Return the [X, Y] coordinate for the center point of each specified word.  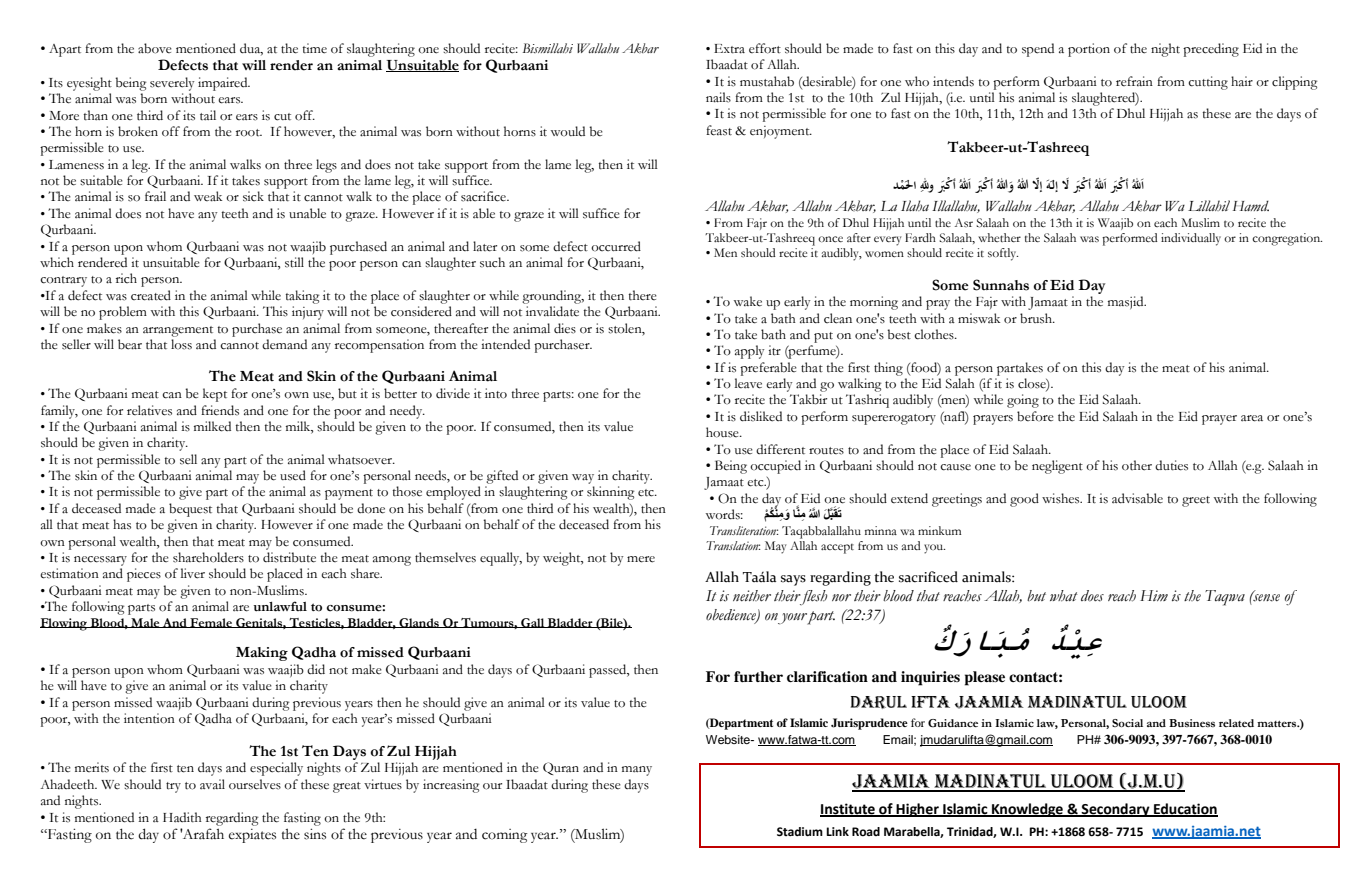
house [723, 432]
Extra [729, 49]
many [637, 771]
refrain [1134, 81]
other [1137, 465]
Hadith [182, 817]
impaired [224, 84]
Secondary [1116, 810]
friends [220, 410]
